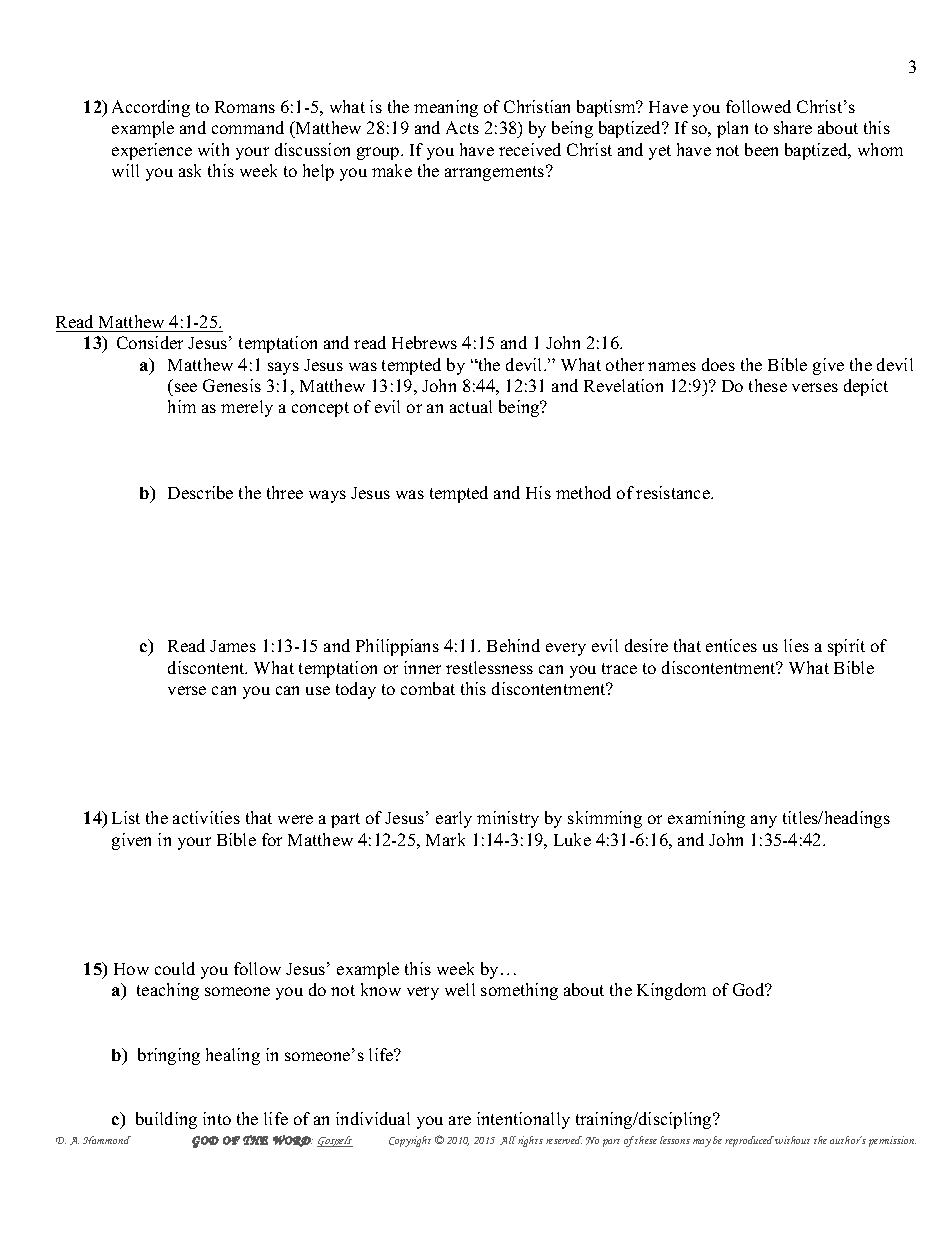 This screenshot has width=952, height=1233. What do you see at coordinates (892, 1141) in the screenshot?
I see `permission` at bounding box center [892, 1141].
